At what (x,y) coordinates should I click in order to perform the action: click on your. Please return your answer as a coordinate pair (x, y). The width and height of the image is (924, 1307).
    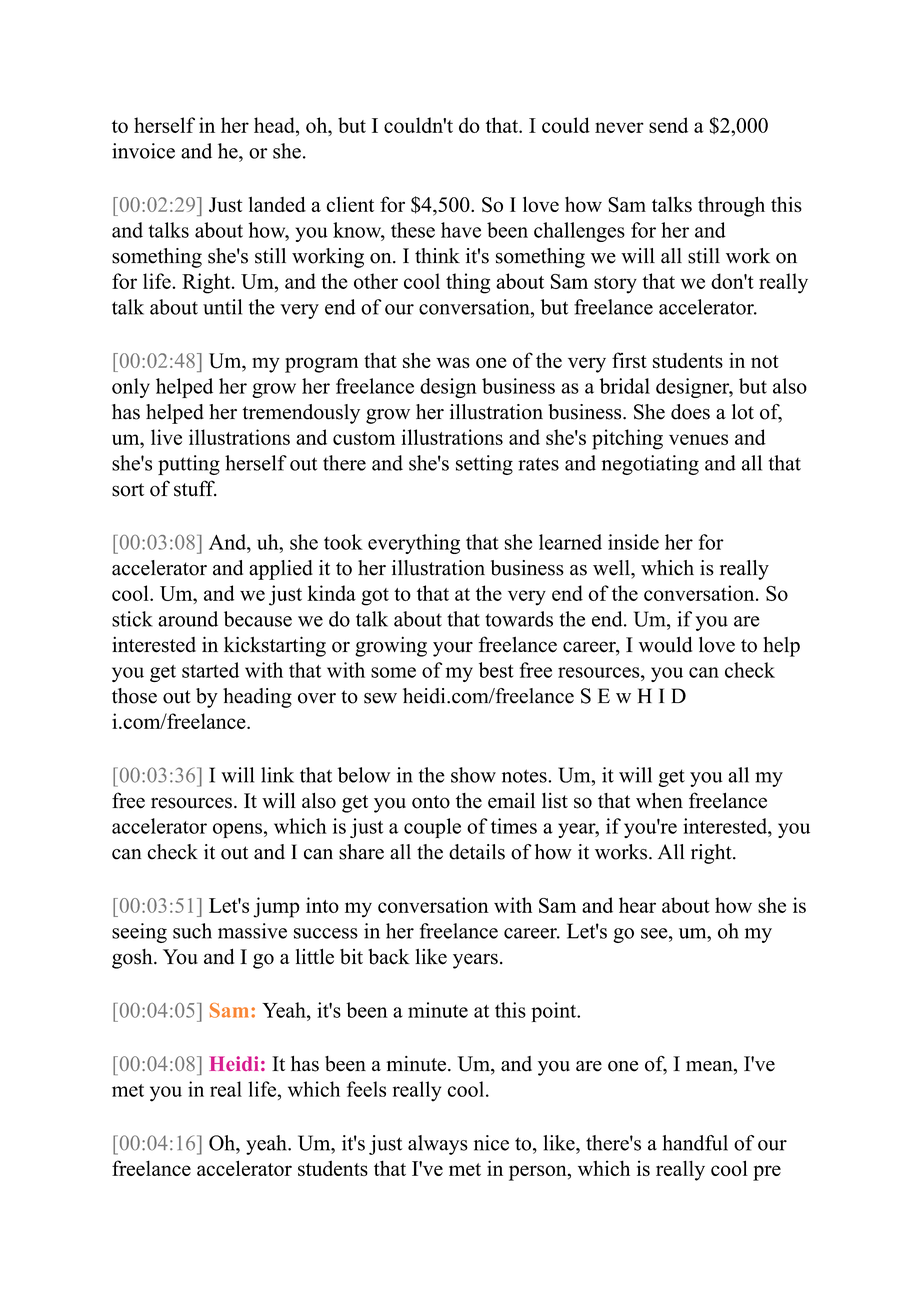
    Looking at the image, I should click on (453, 649).
